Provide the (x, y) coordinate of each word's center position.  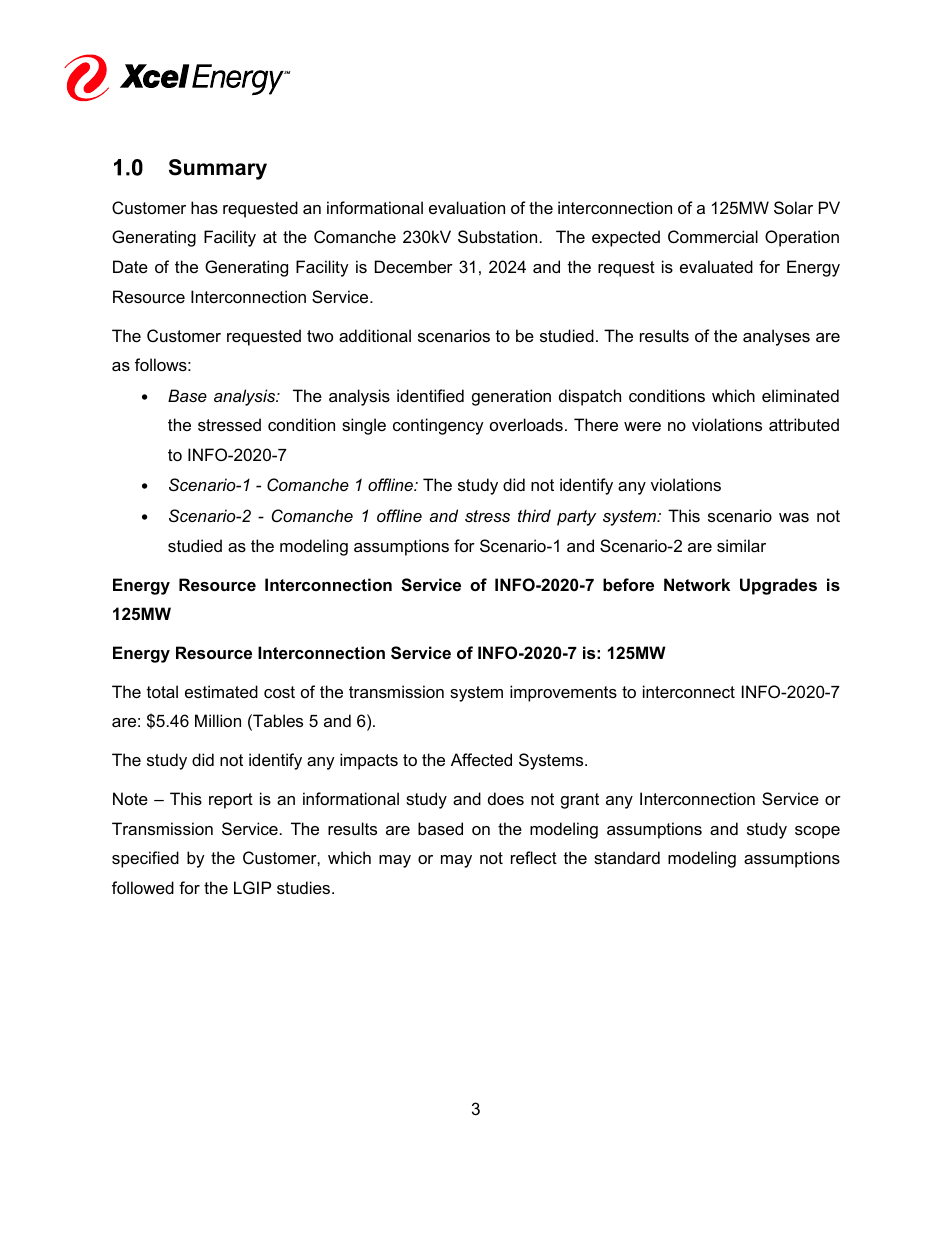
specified (145, 859)
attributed (804, 424)
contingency (438, 426)
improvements (563, 693)
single (364, 426)
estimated (221, 691)
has (204, 207)
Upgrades (778, 586)
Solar (793, 207)
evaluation (467, 207)
